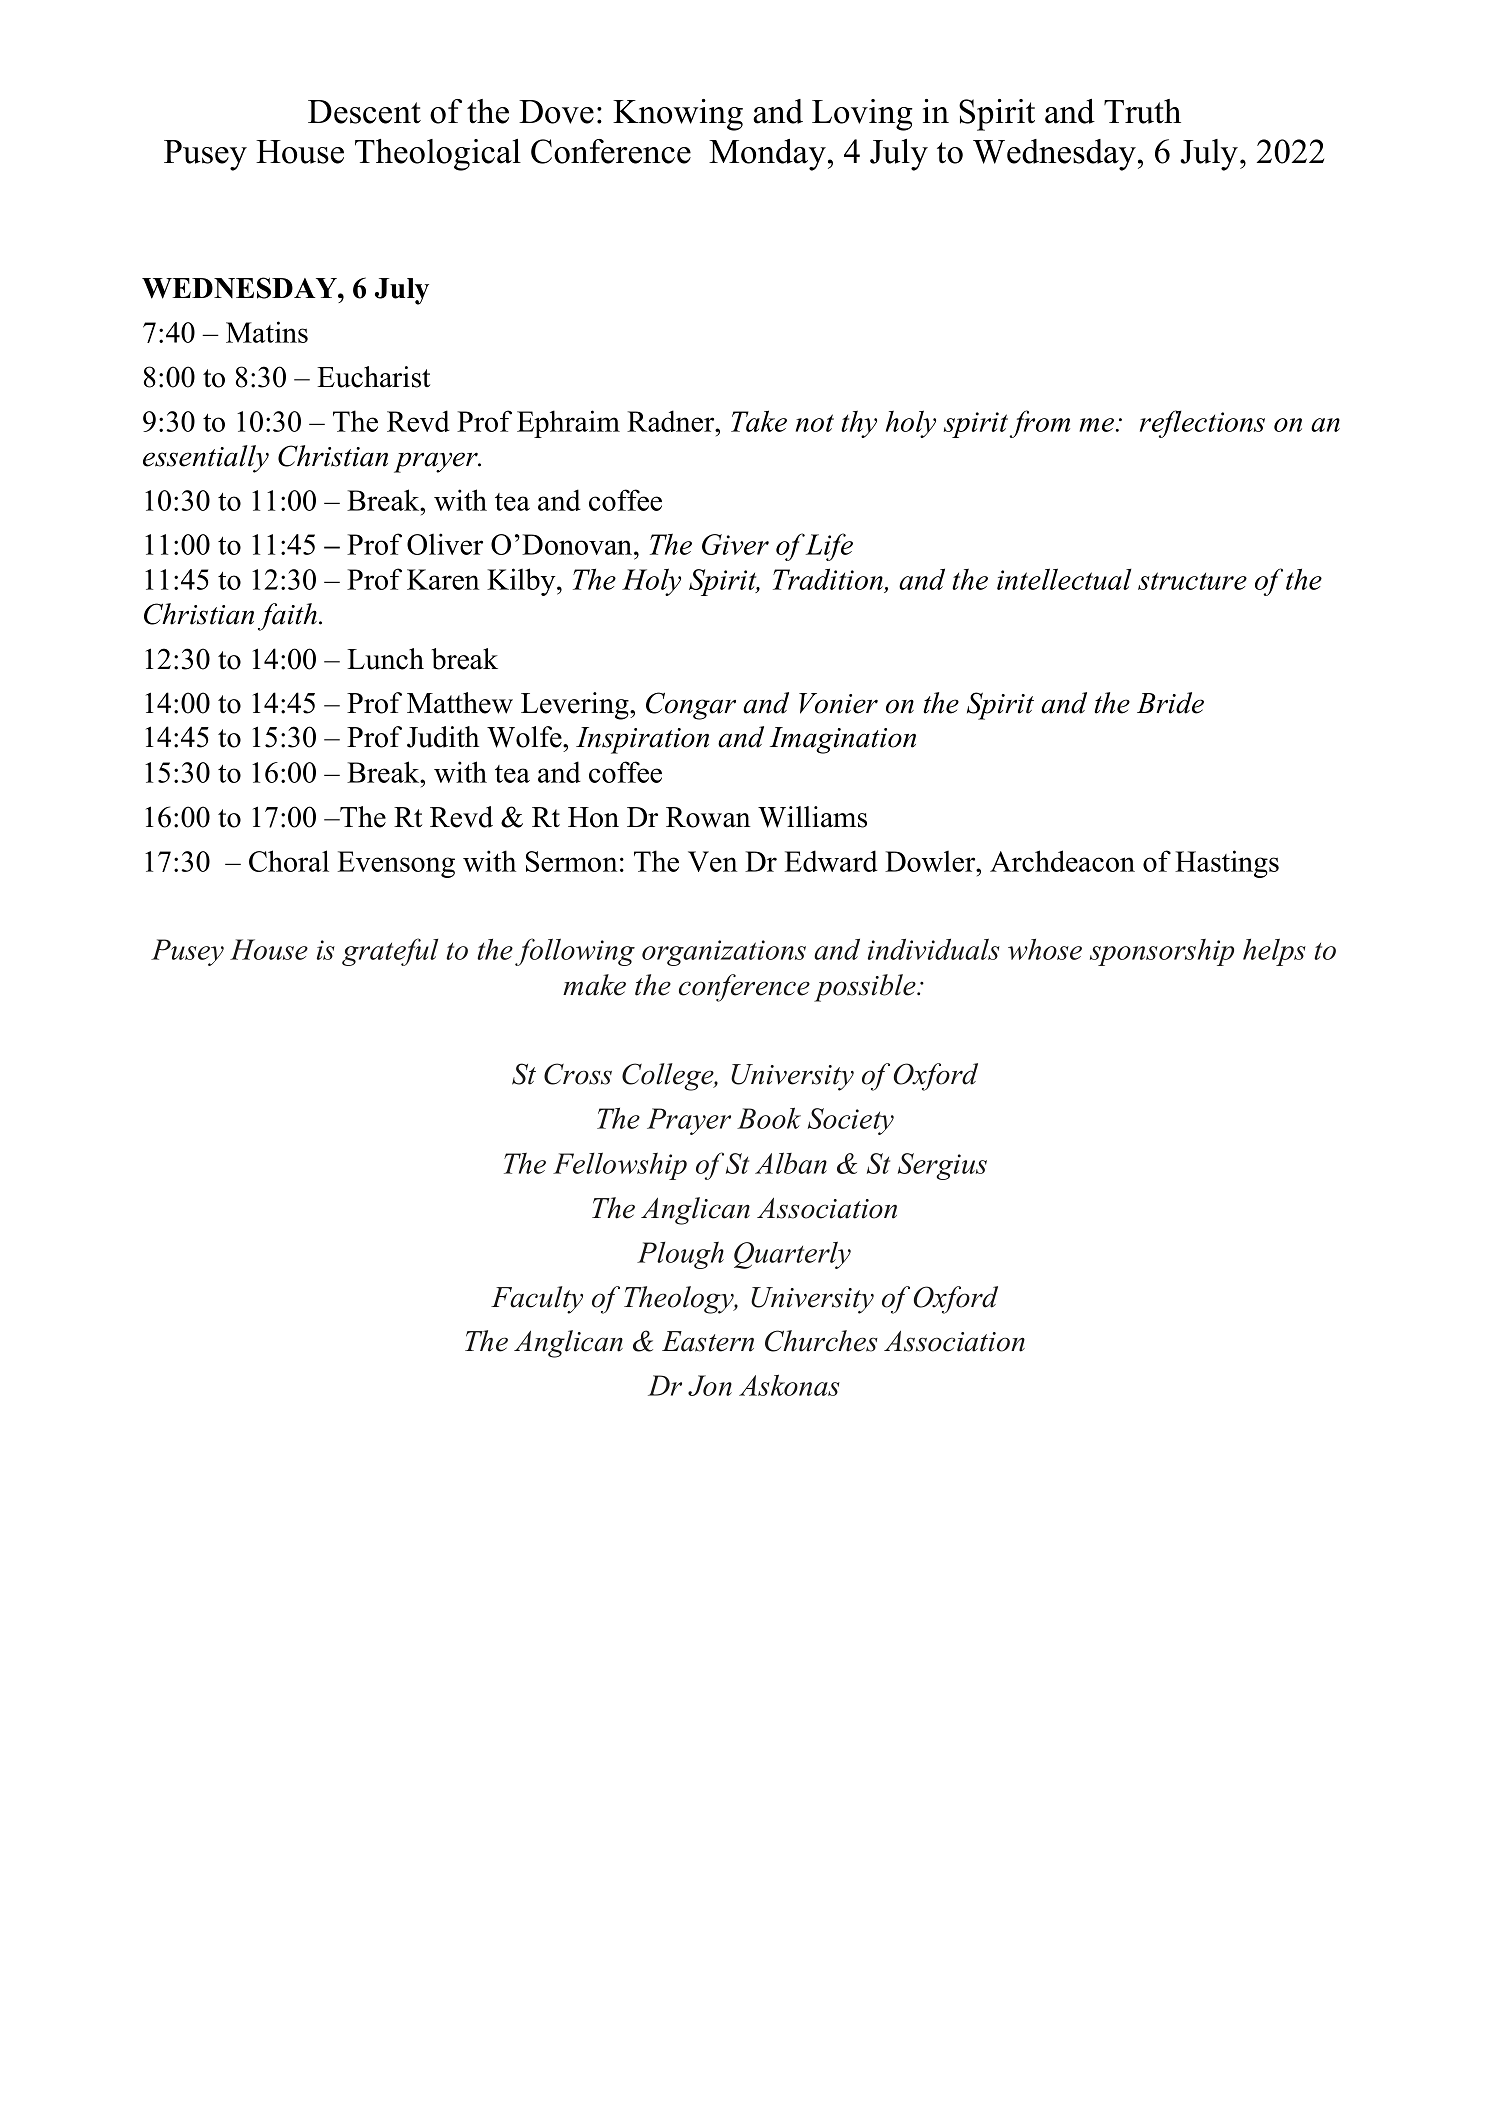 This page has height=2106, width=1489. What do you see at coordinates (767, 155) in the page?
I see `Monday` at bounding box center [767, 155].
